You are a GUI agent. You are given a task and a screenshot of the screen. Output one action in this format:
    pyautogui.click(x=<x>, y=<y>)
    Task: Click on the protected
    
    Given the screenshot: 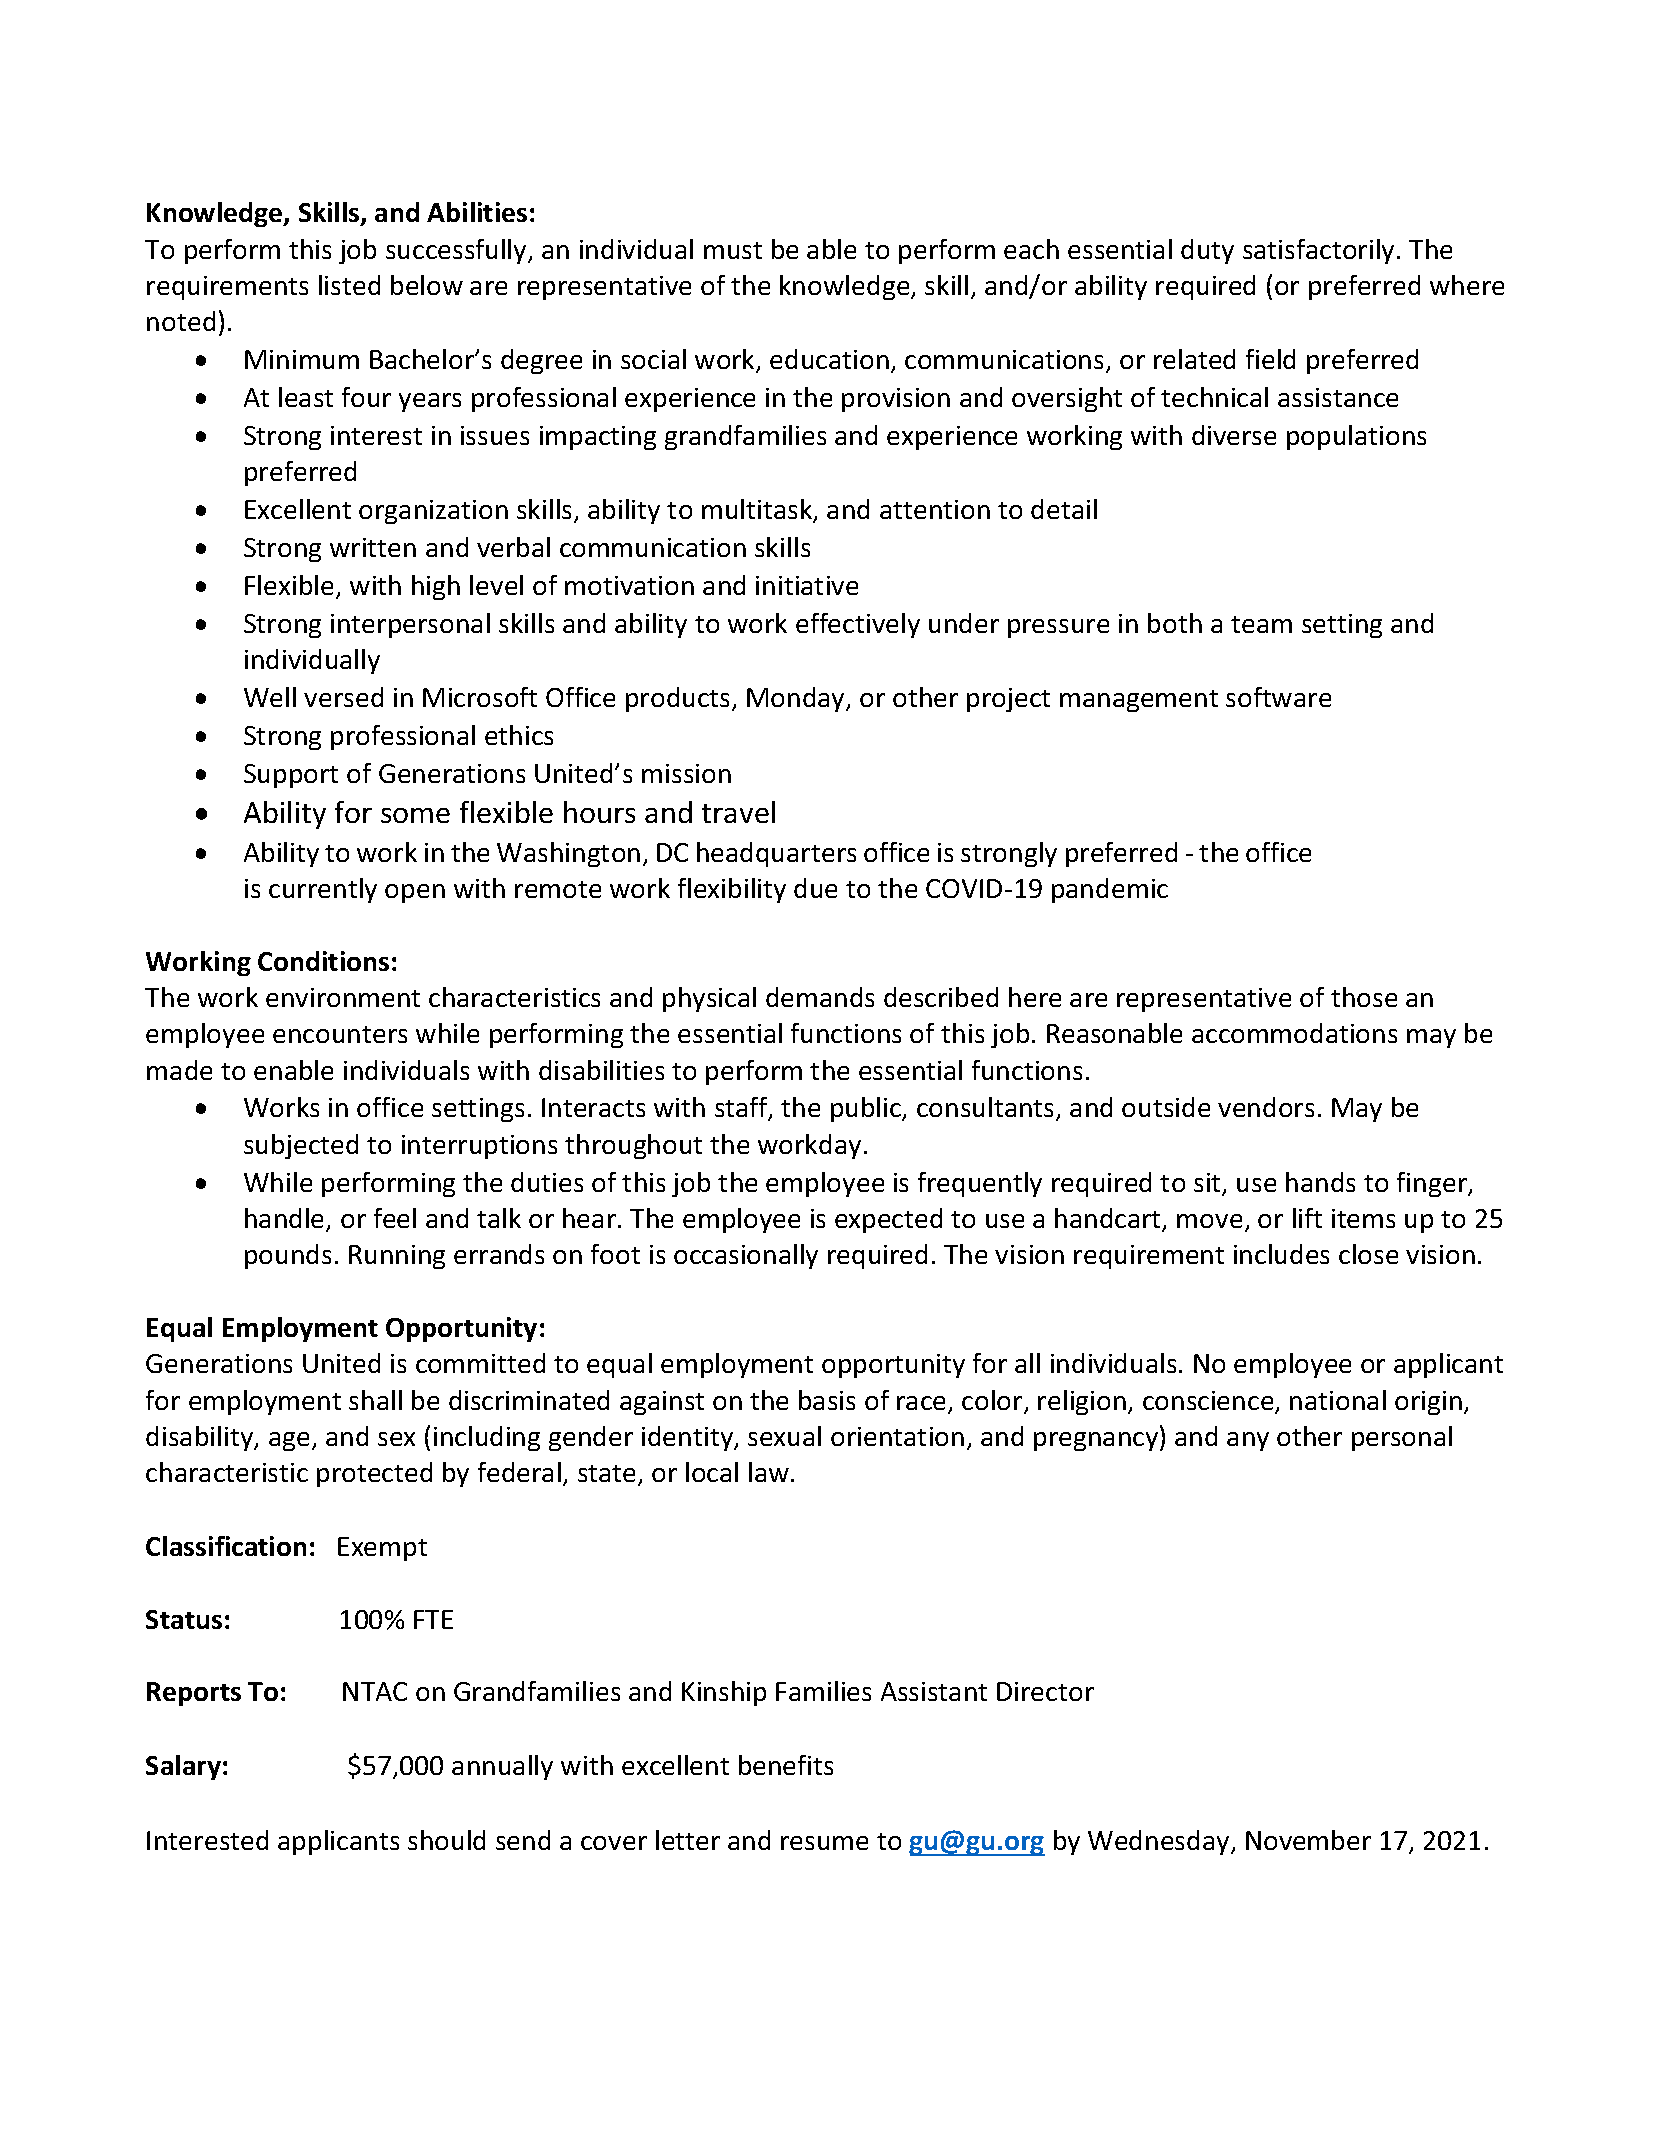 What is the action you would take?
    pyautogui.click(x=374, y=1474)
